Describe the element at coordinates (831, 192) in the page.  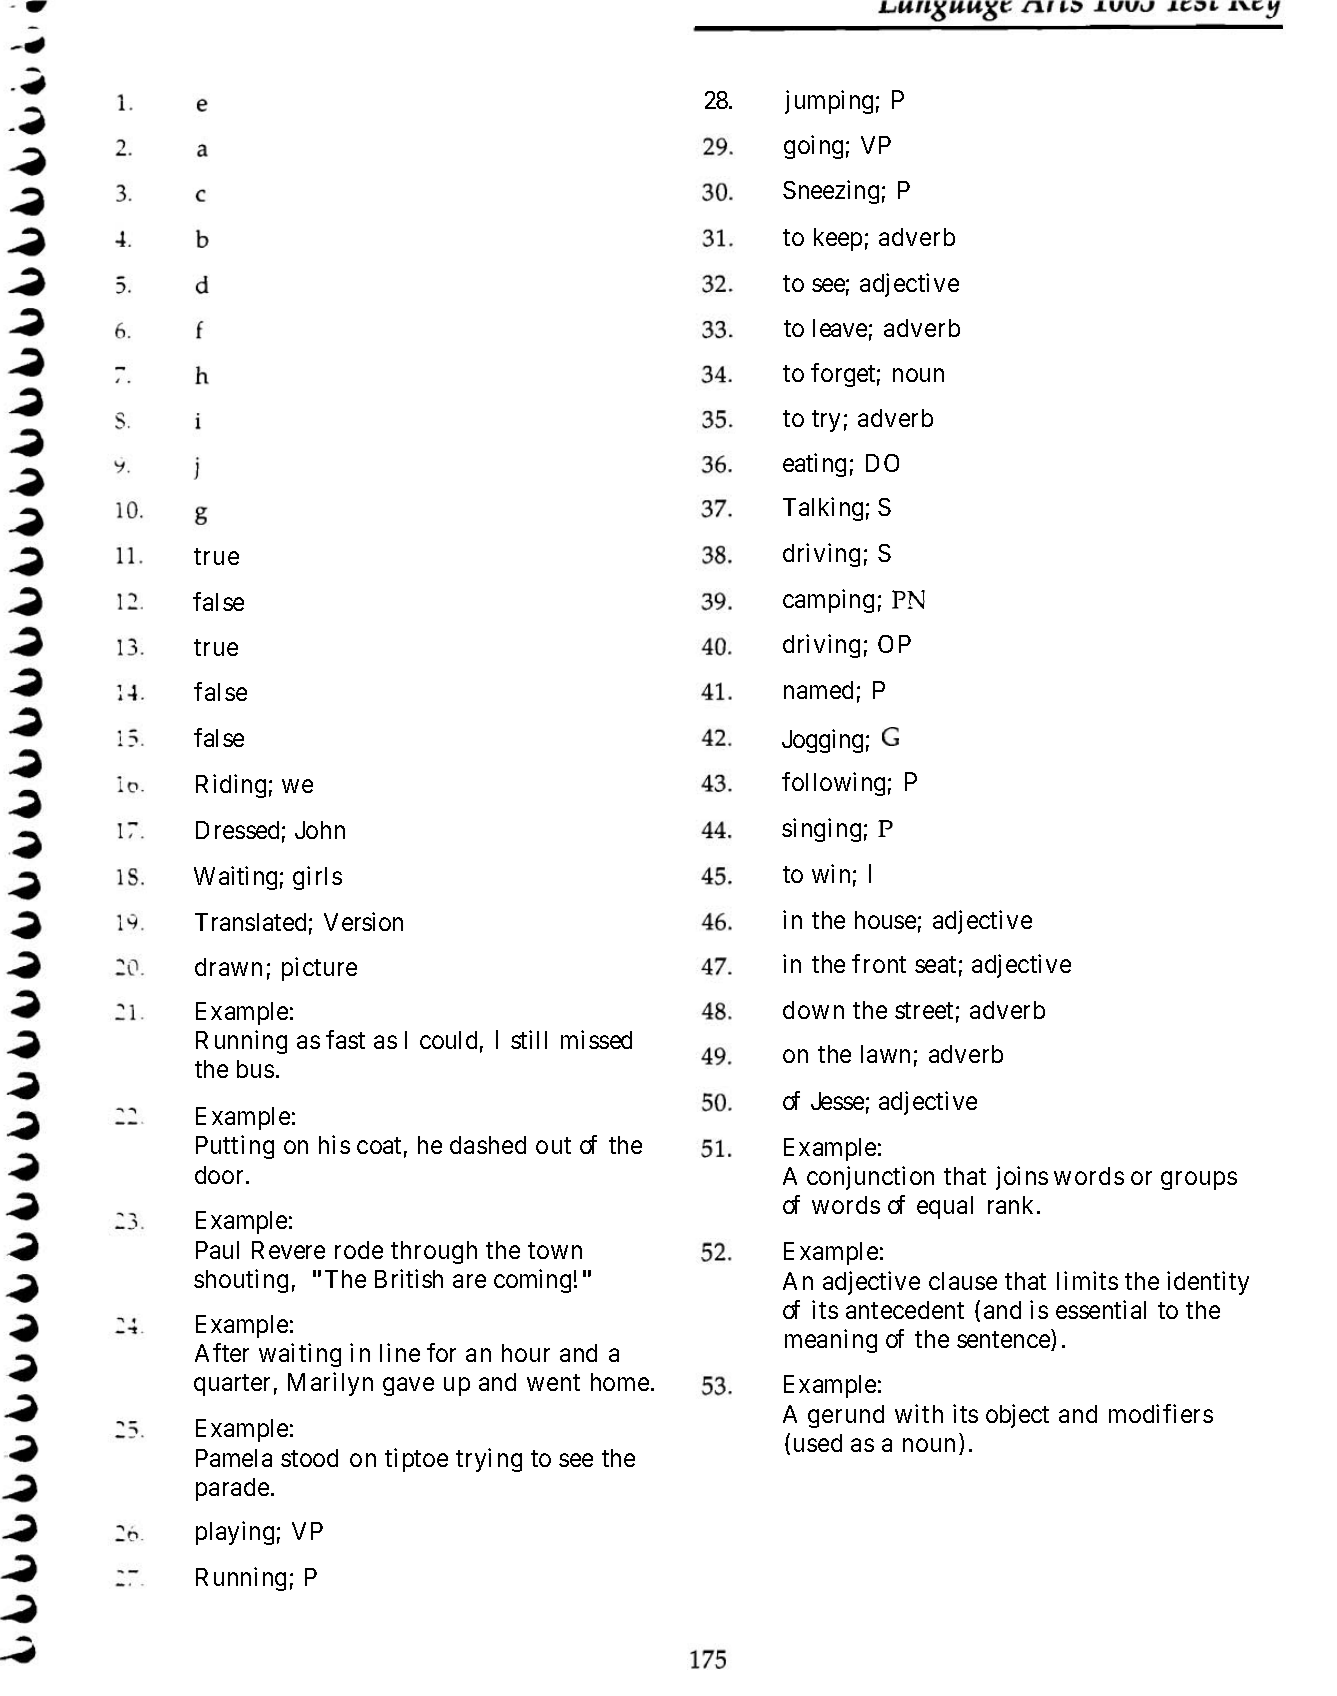
I see `Sneezing` at that location.
